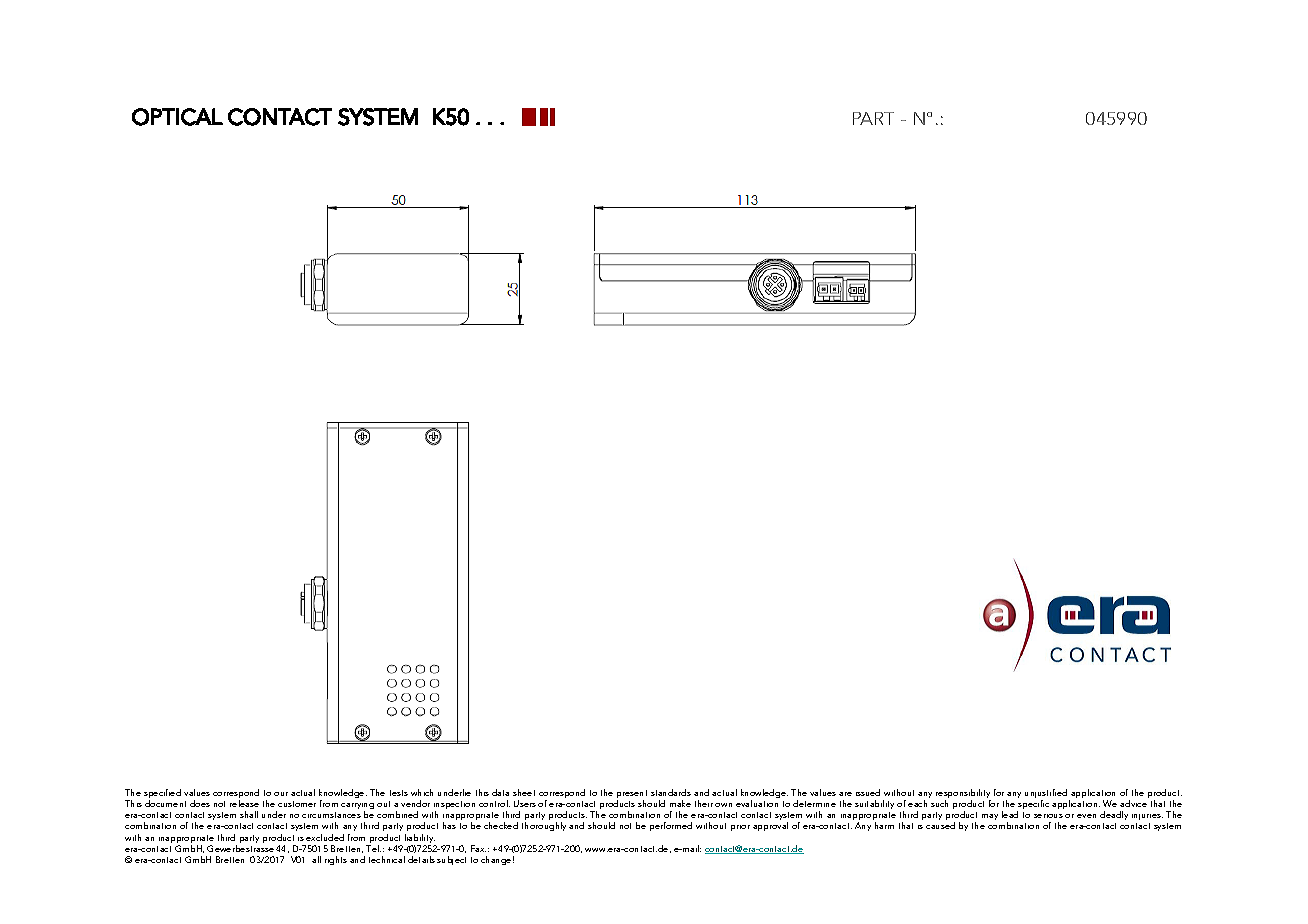  What do you see at coordinates (671, 792) in the document?
I see `standards` at bounding box center [671, 792].
